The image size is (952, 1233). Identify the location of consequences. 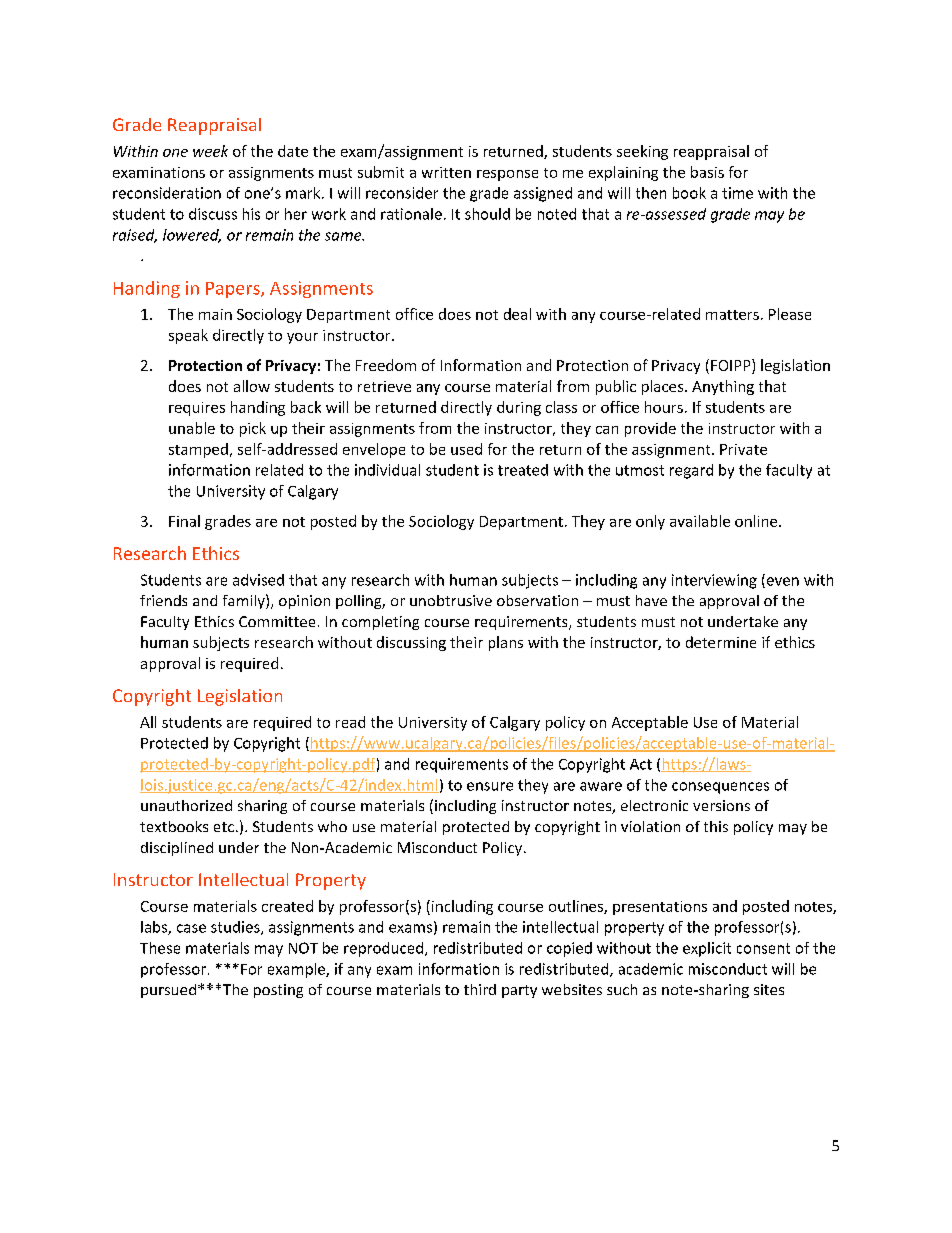
(720, 788).
